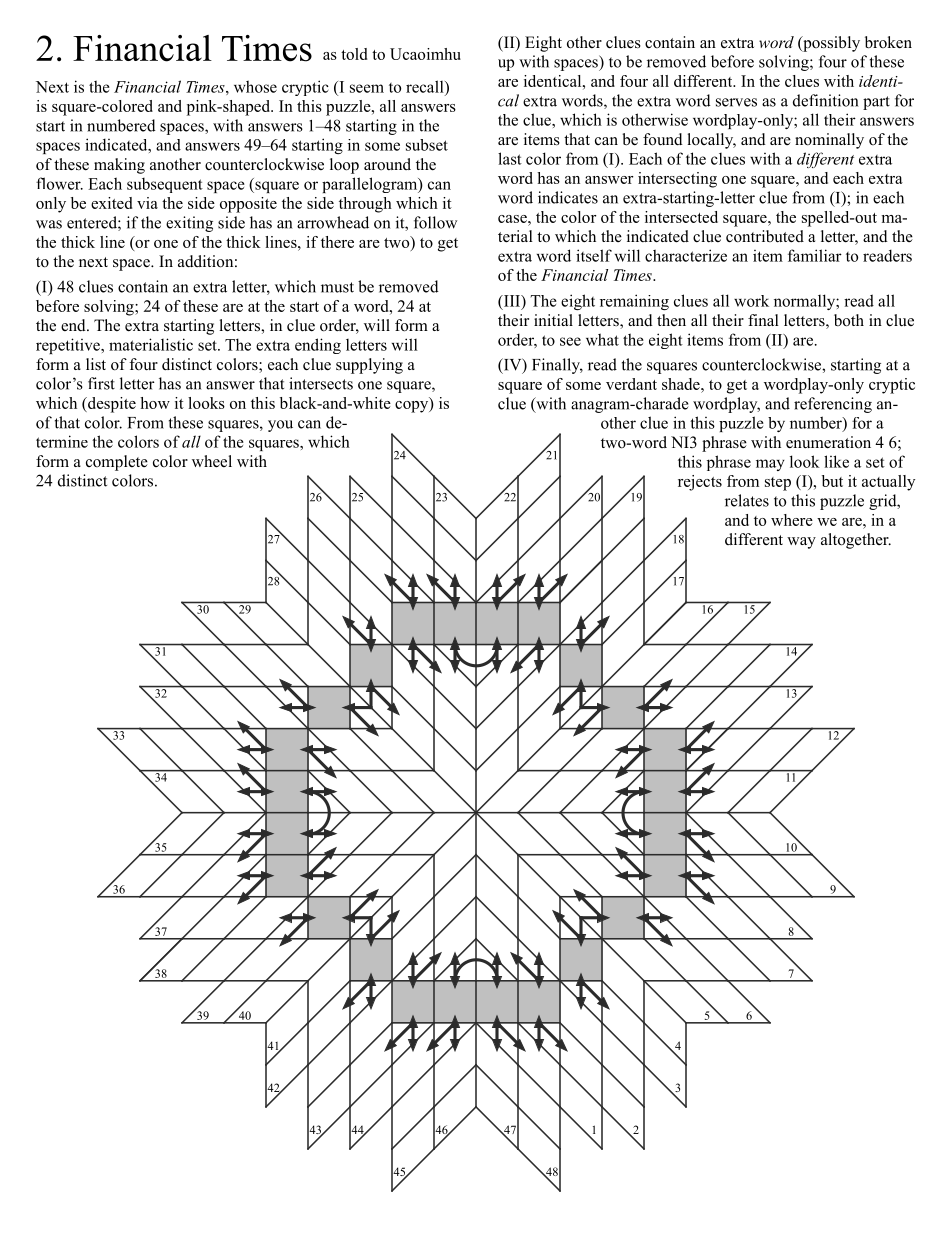 This image has width=952, height=1233. Describe the element at coordinates (255, 86) in the image. I see `whose` at that location.
